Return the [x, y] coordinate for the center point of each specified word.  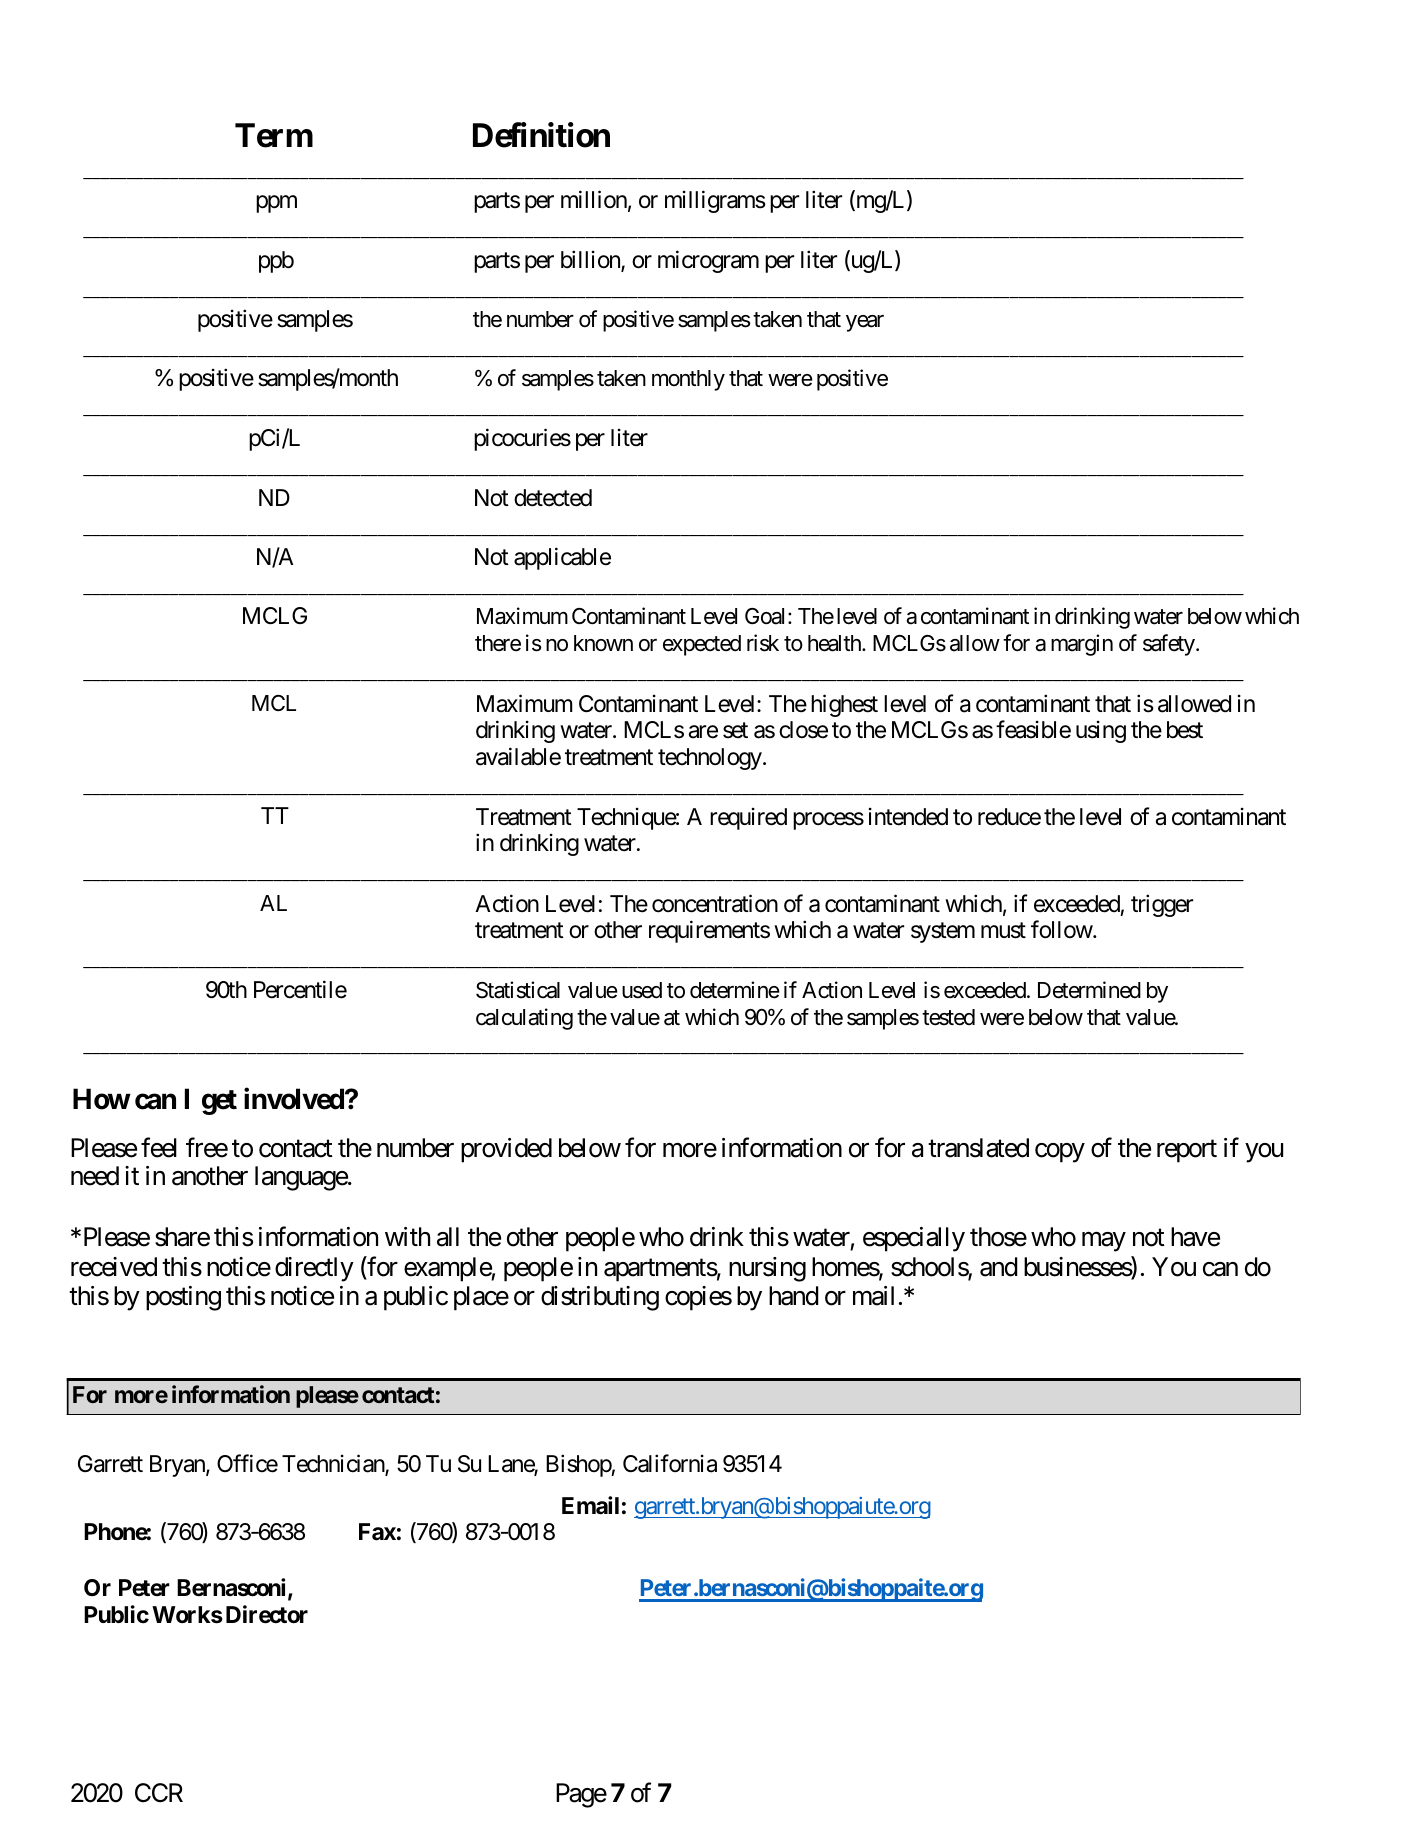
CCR [159, 1793]
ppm [276, 204]
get [219, 1102]
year [865, 323]
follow [1062, 929]
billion [591, 260]
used [642, 990]
